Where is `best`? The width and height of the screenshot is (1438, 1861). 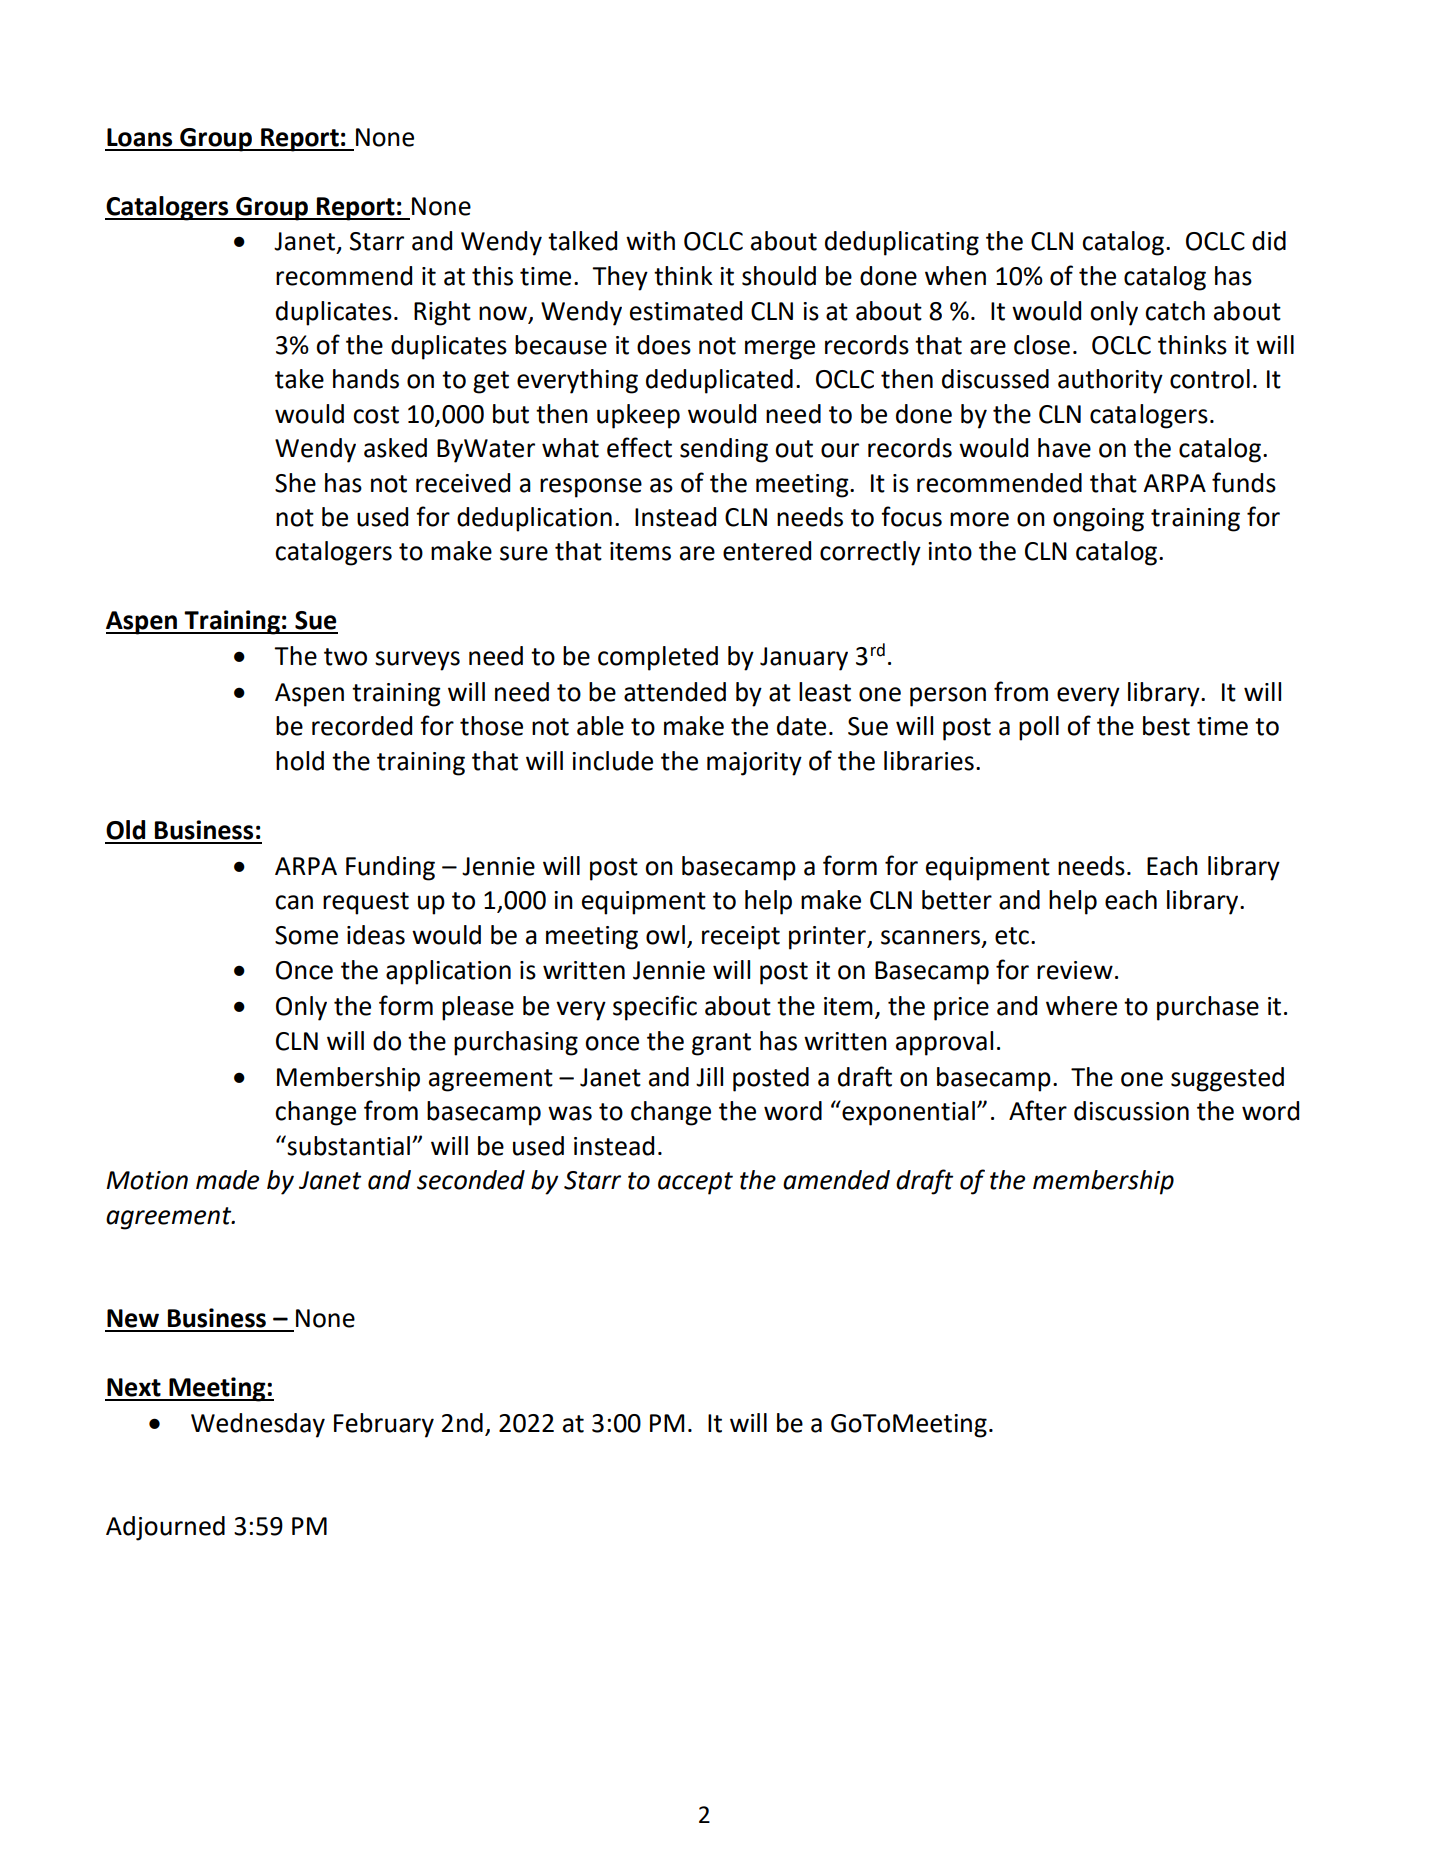
best is located at coordinates (1166, 726).
